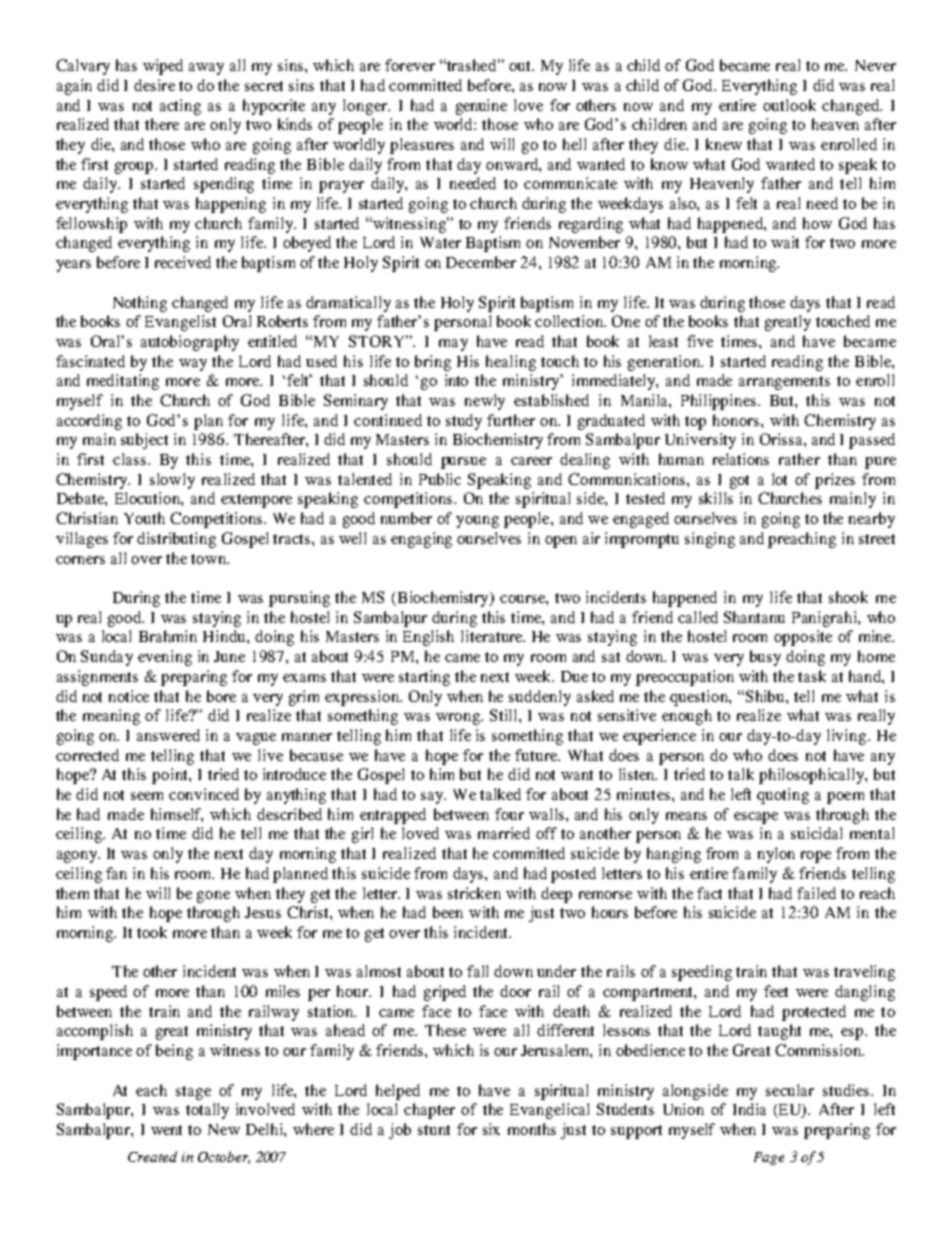 The width and height of the screenshot is (952, 1233). Describe the element at coordinates (491, 1129) in the screenshot. I see `six` at that location.
